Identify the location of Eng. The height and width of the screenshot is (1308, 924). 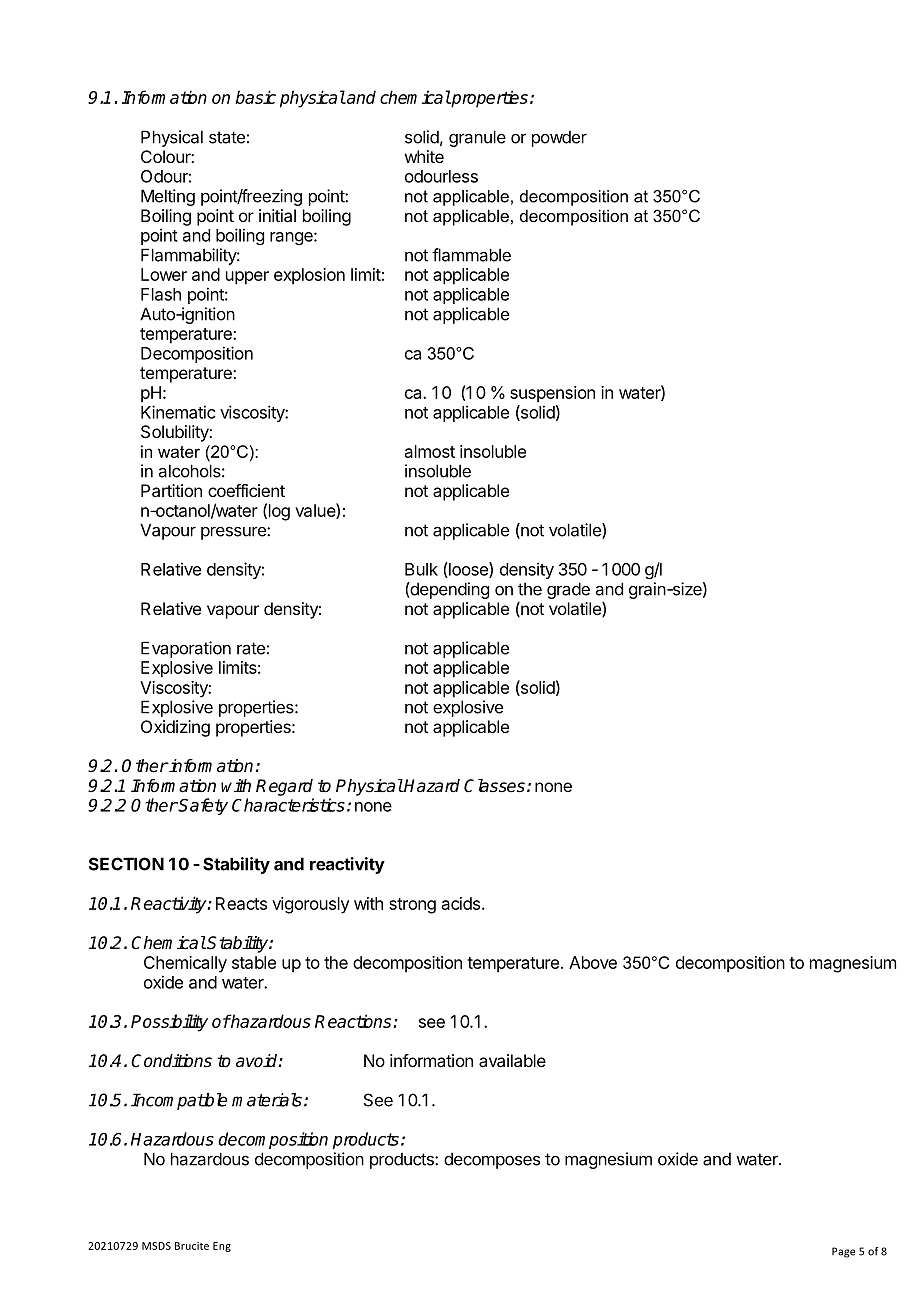
(222, 1247).
